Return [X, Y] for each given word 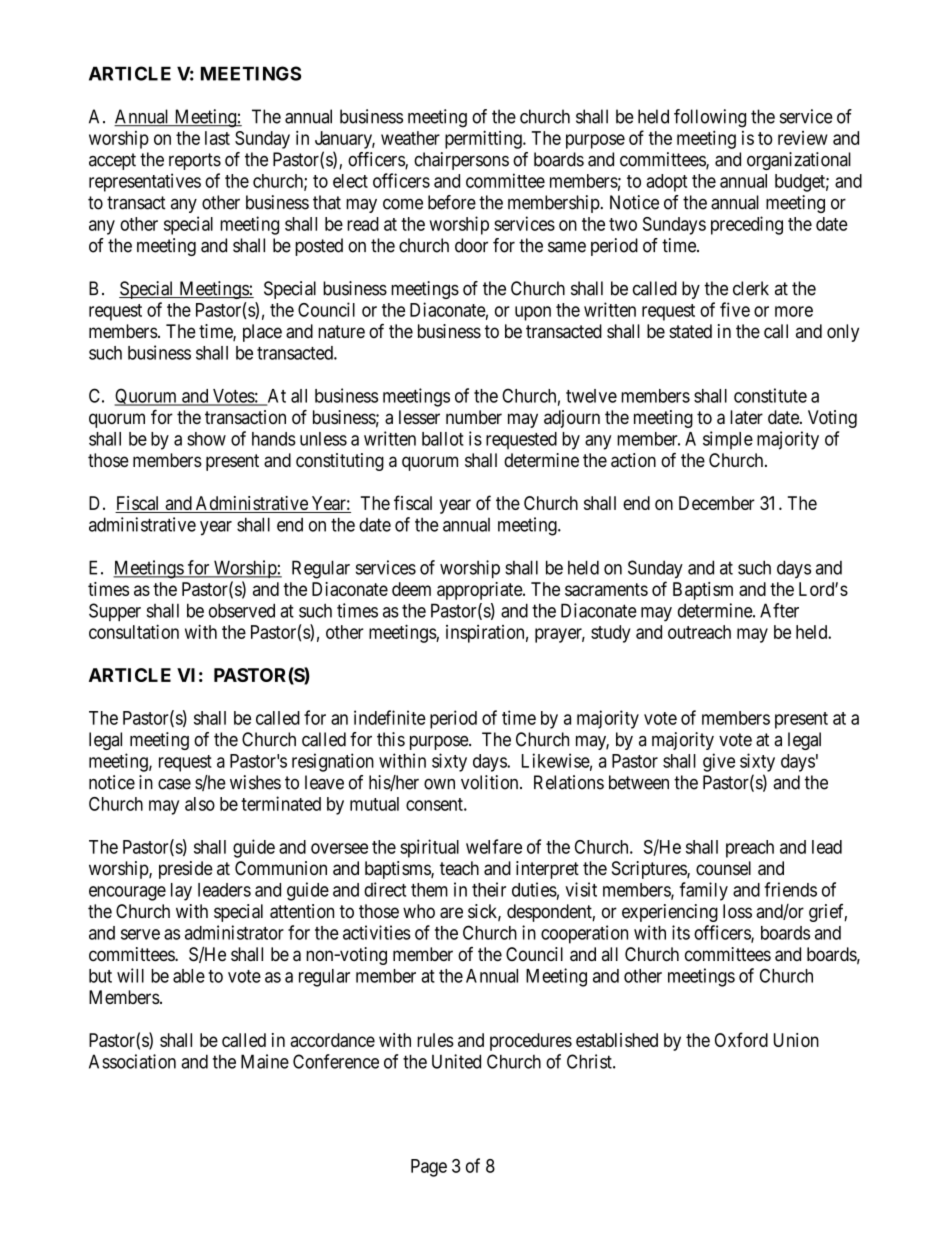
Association [132, 1061]
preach [750, 849]
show [206, 439]
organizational [799, 161]
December [717, 503]
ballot [443, 439]
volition [491, 782]
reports [195, 161]
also [200, 804]
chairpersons [461, 161]
